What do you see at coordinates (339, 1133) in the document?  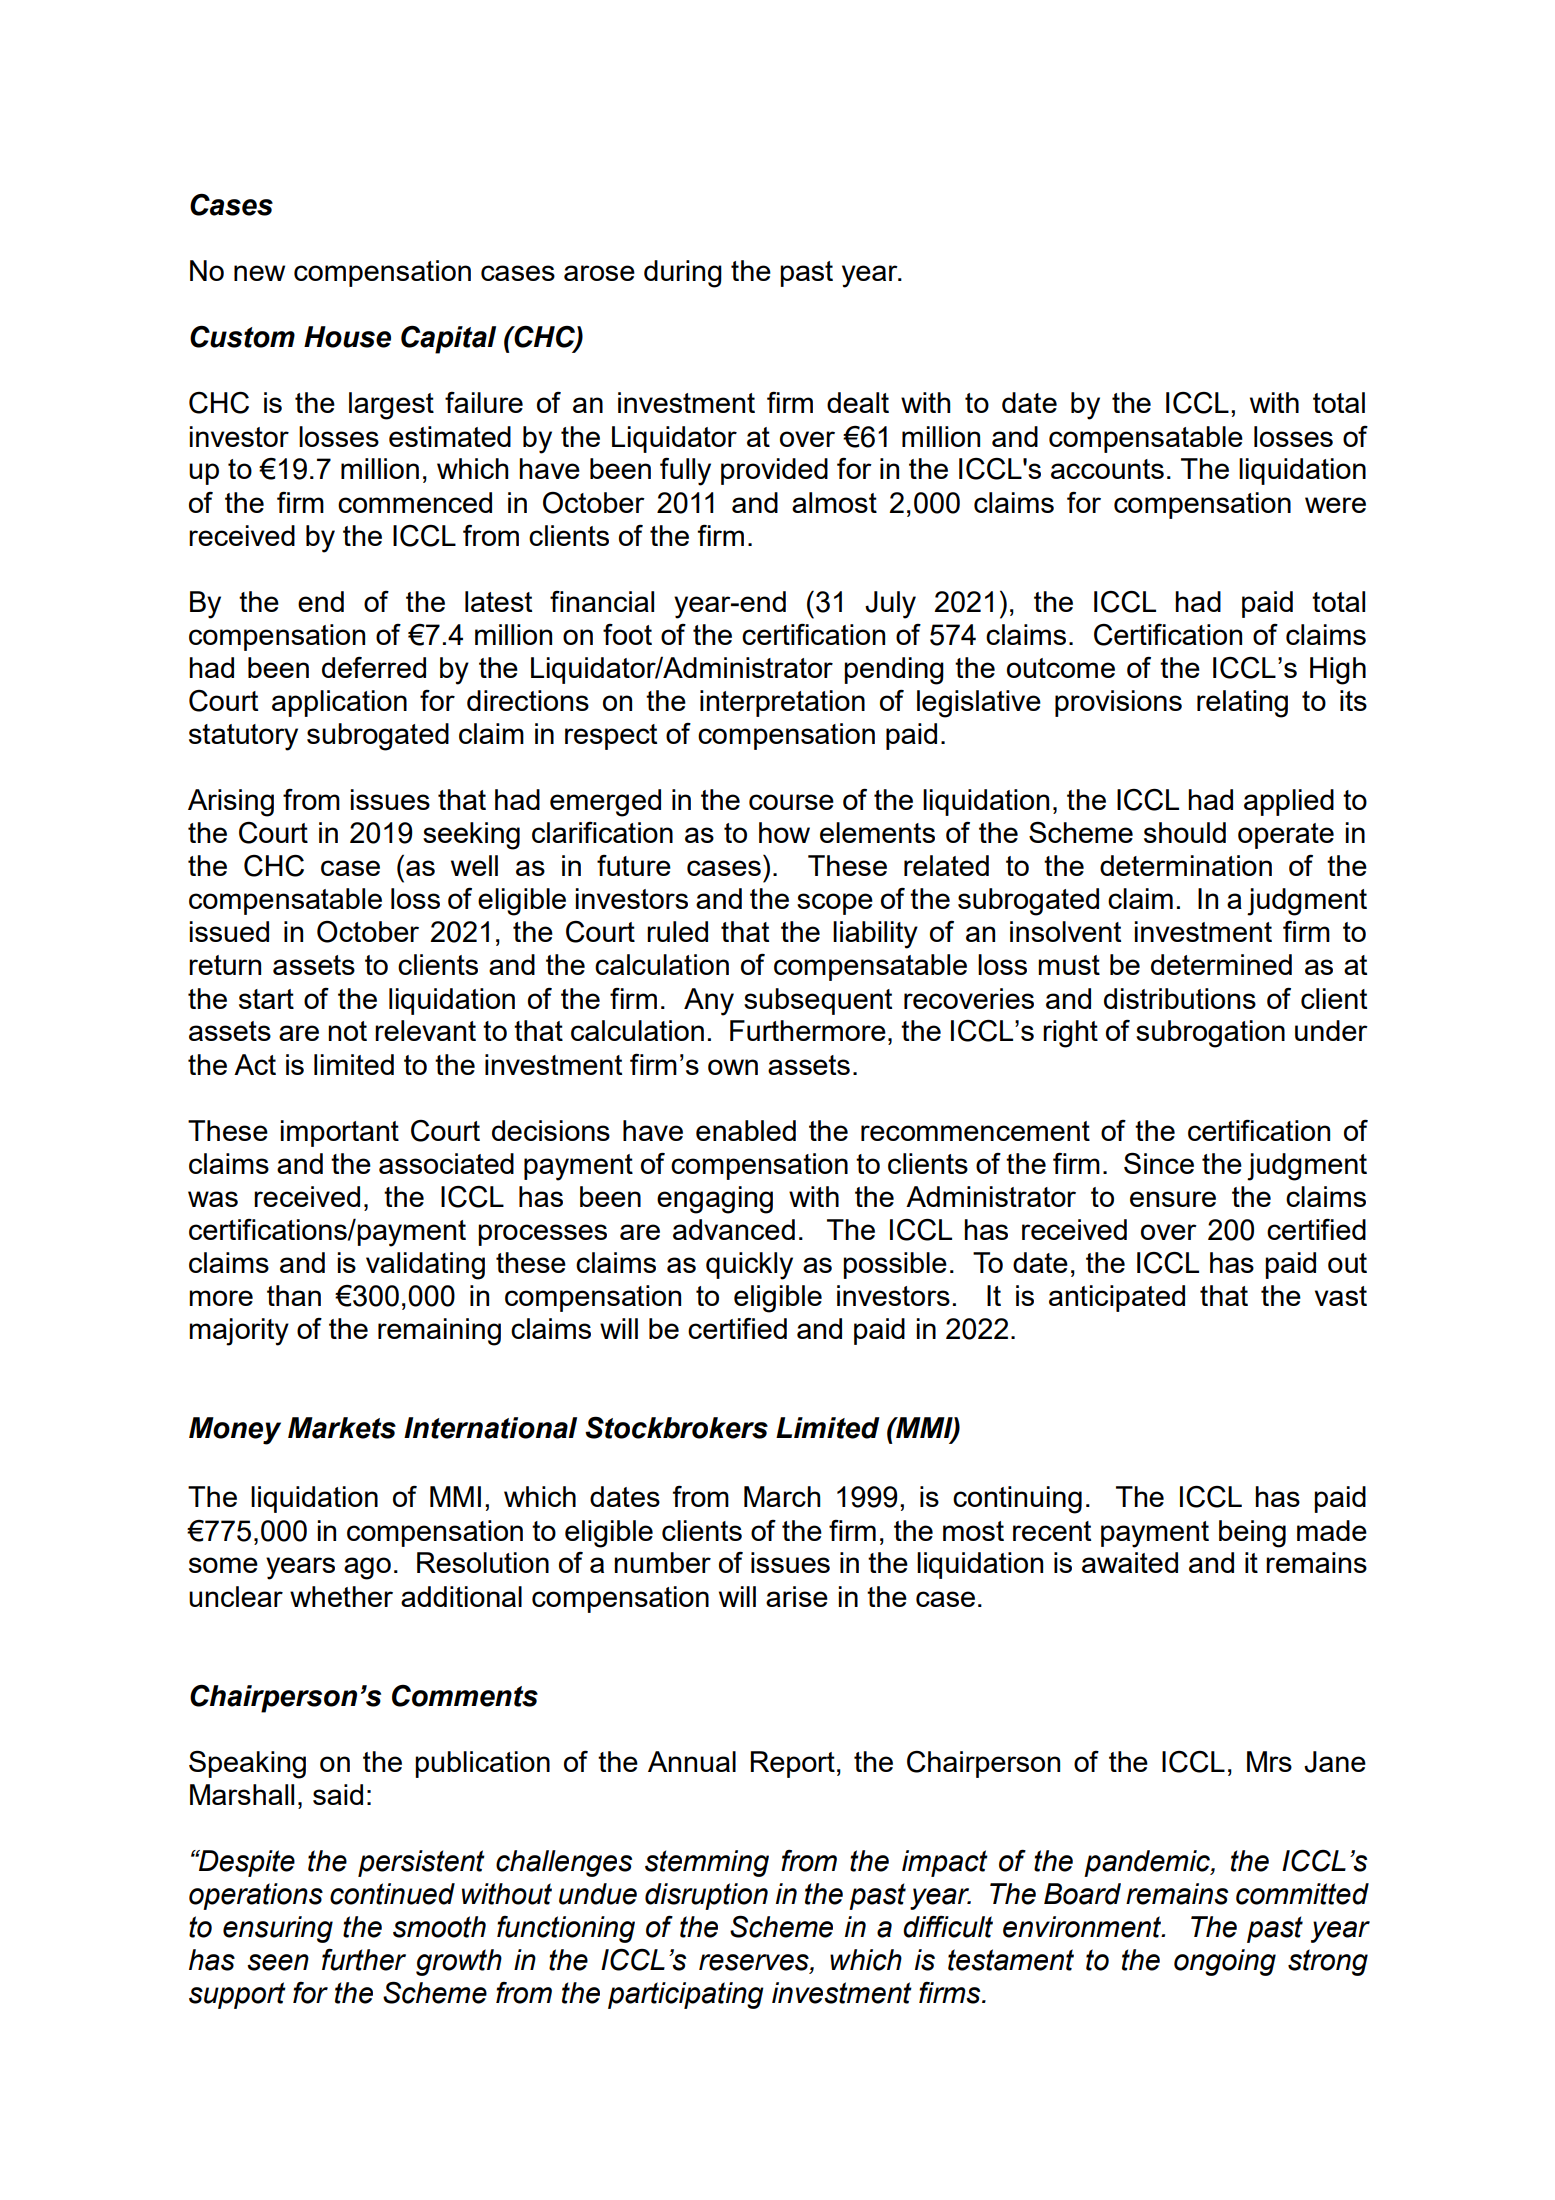 I see `important` at bounding box center [339, 1133].
